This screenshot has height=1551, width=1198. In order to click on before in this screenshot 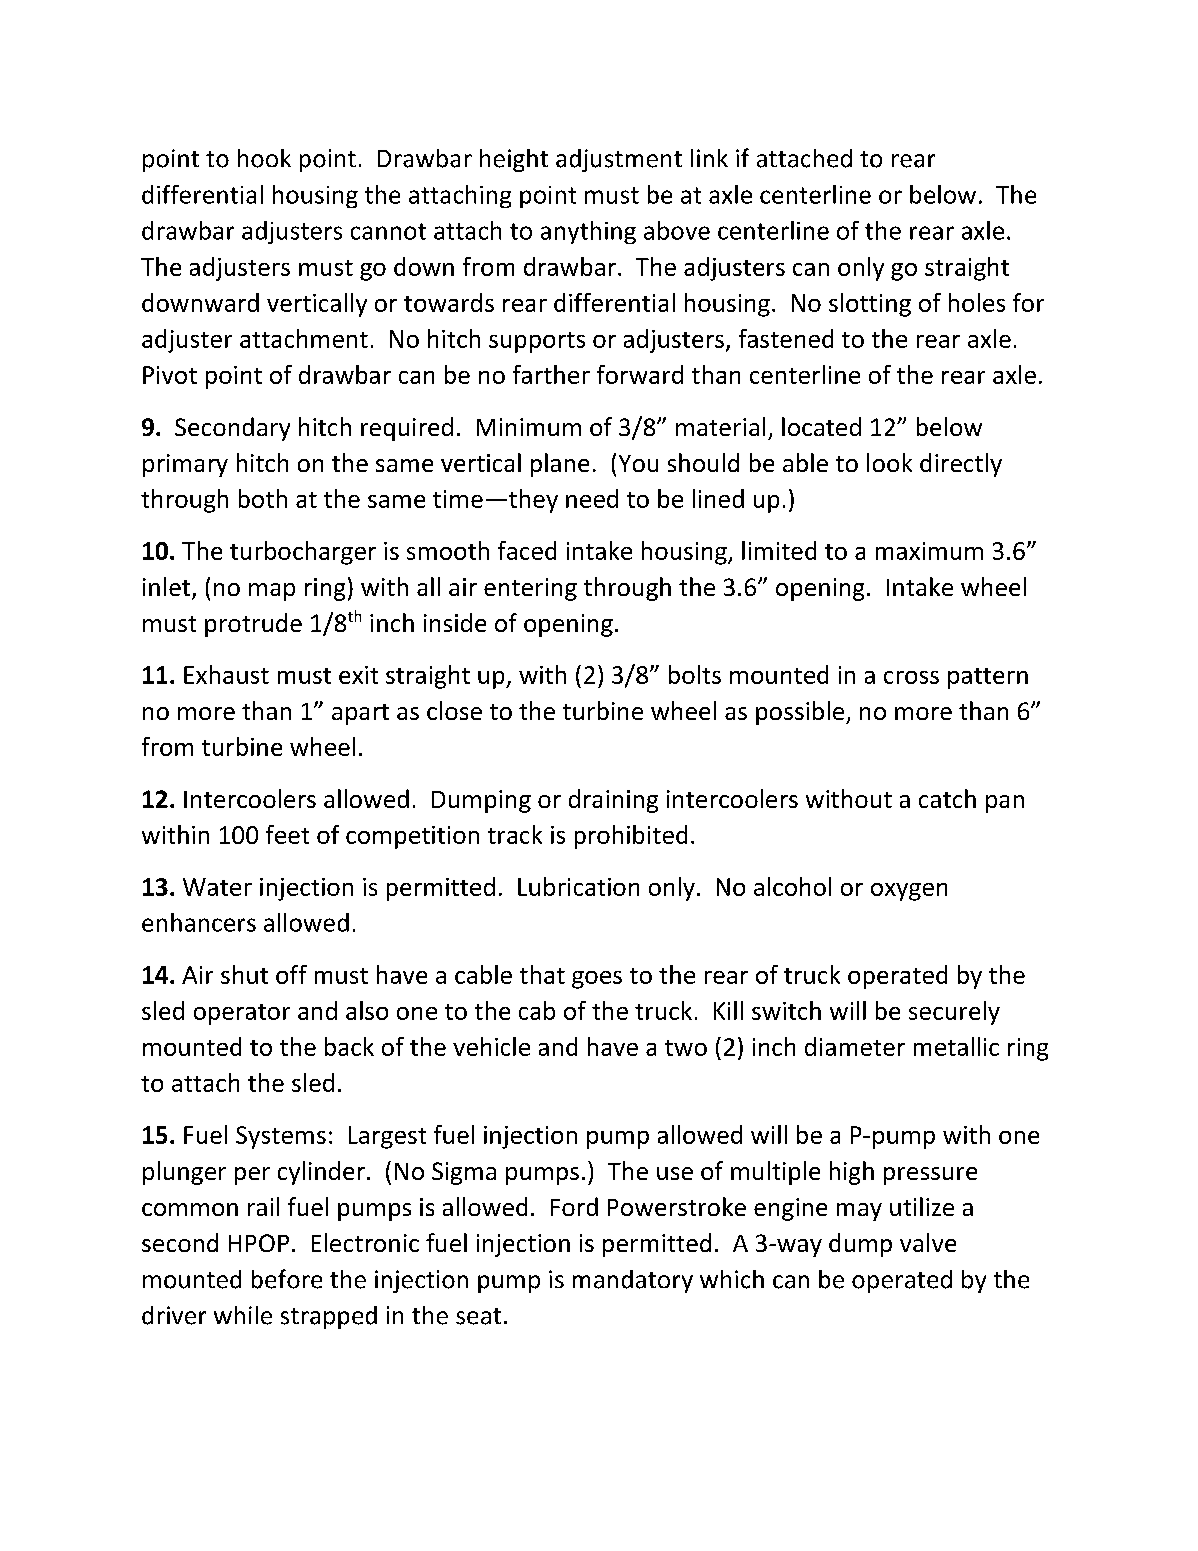, I will do `click(287, 1279)`.
